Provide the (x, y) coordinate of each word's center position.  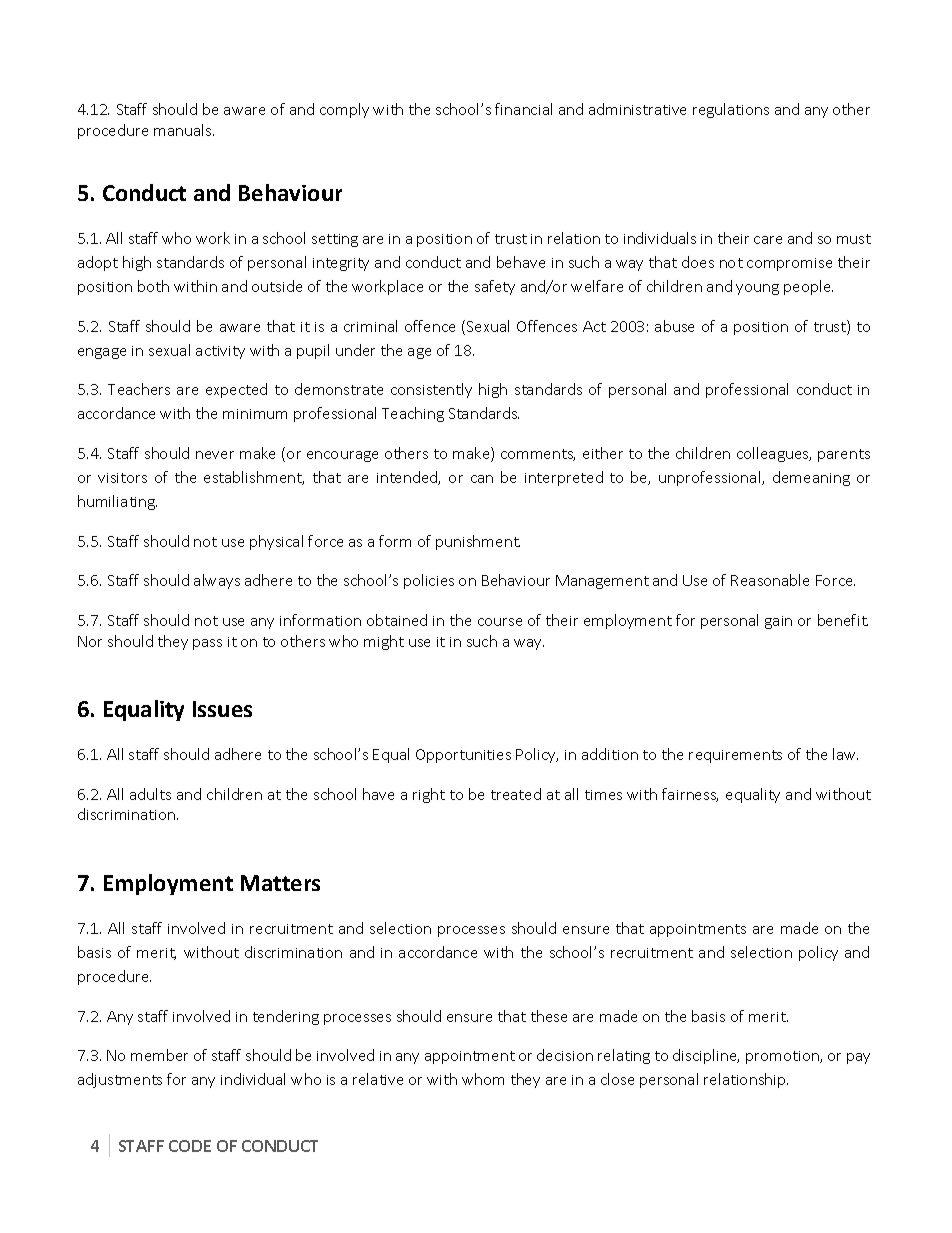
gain (778, 622)
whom (483, 1079)
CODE (190, 1146)
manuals (184, 130)
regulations (731, 110)
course (500, 622)
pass (207, 644)
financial (523, 109)
